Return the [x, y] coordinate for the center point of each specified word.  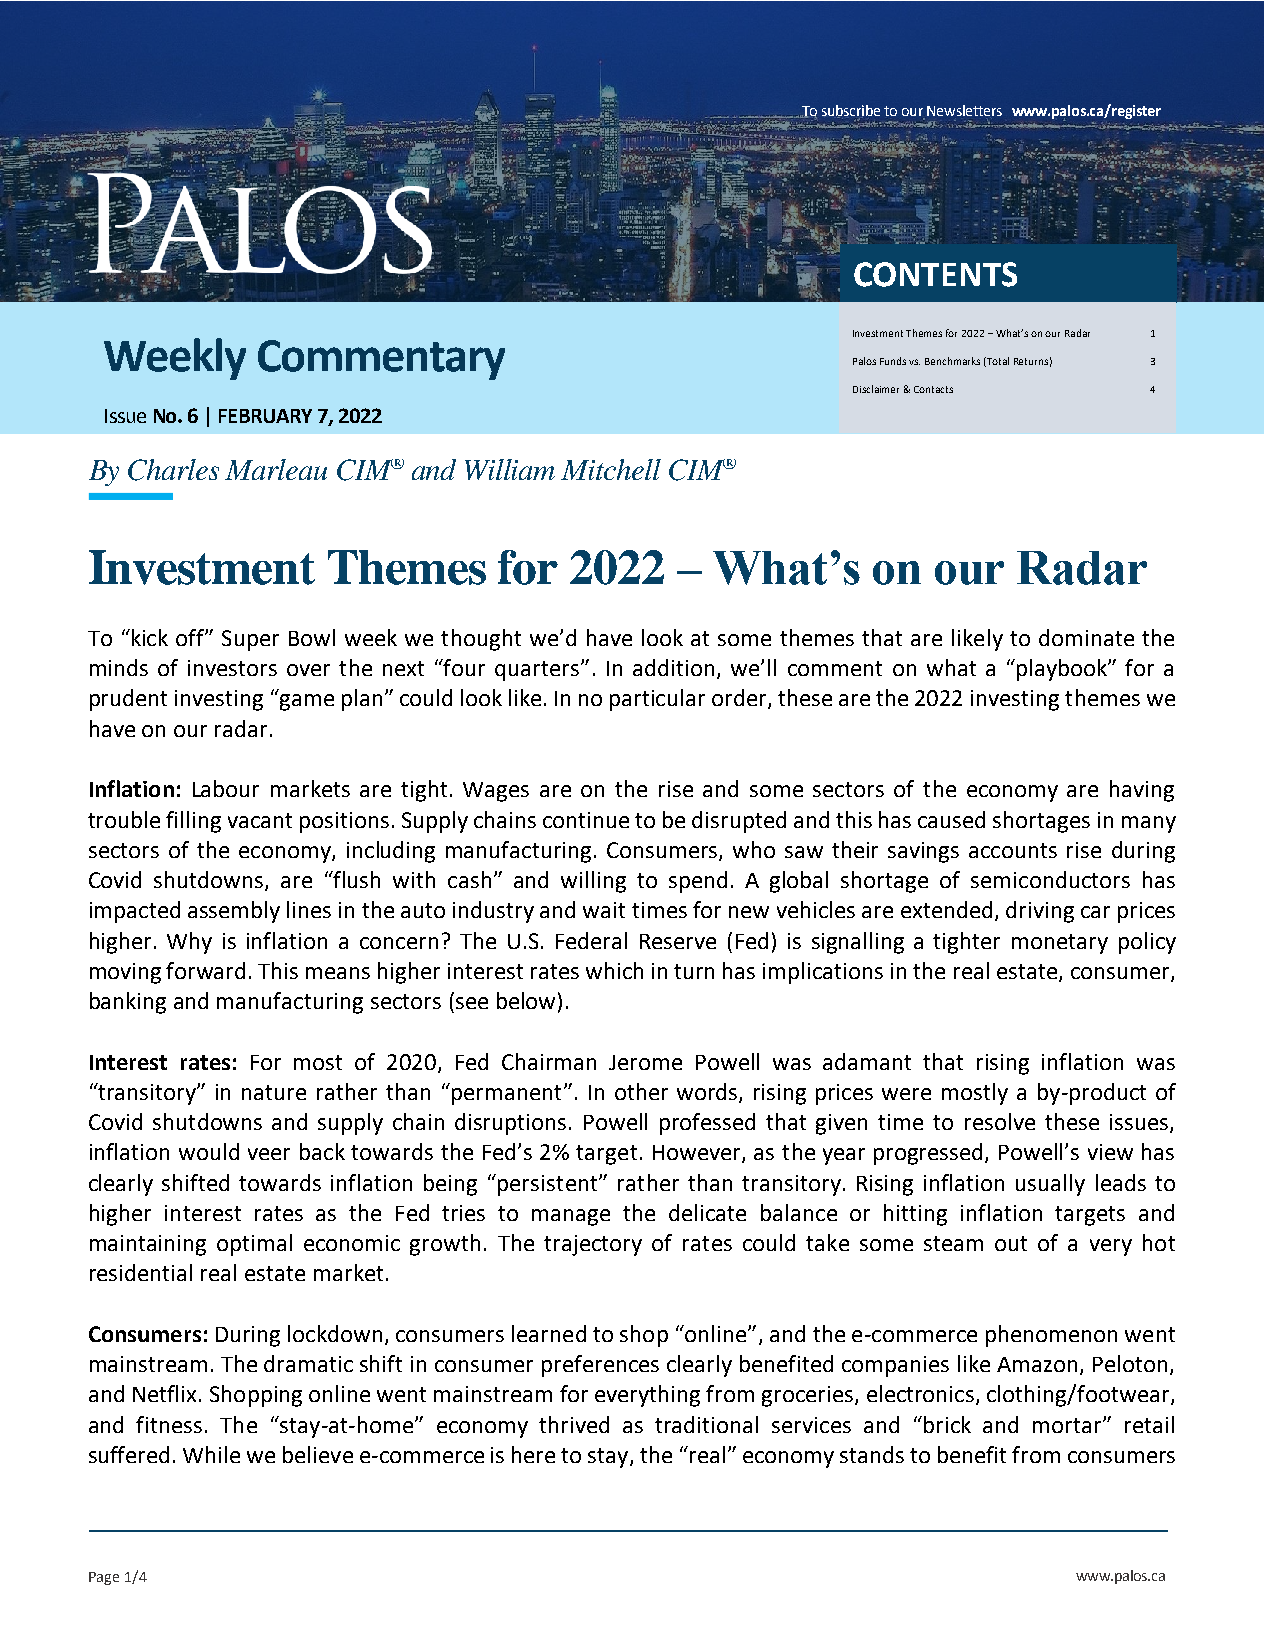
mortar [1068, 1425]
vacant [260, 820]
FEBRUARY [265, 416]
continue [586, 820]
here [533, 1454]
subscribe [851, 111]
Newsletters [964, 110]
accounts [1013, 850]
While [211, 1454]
